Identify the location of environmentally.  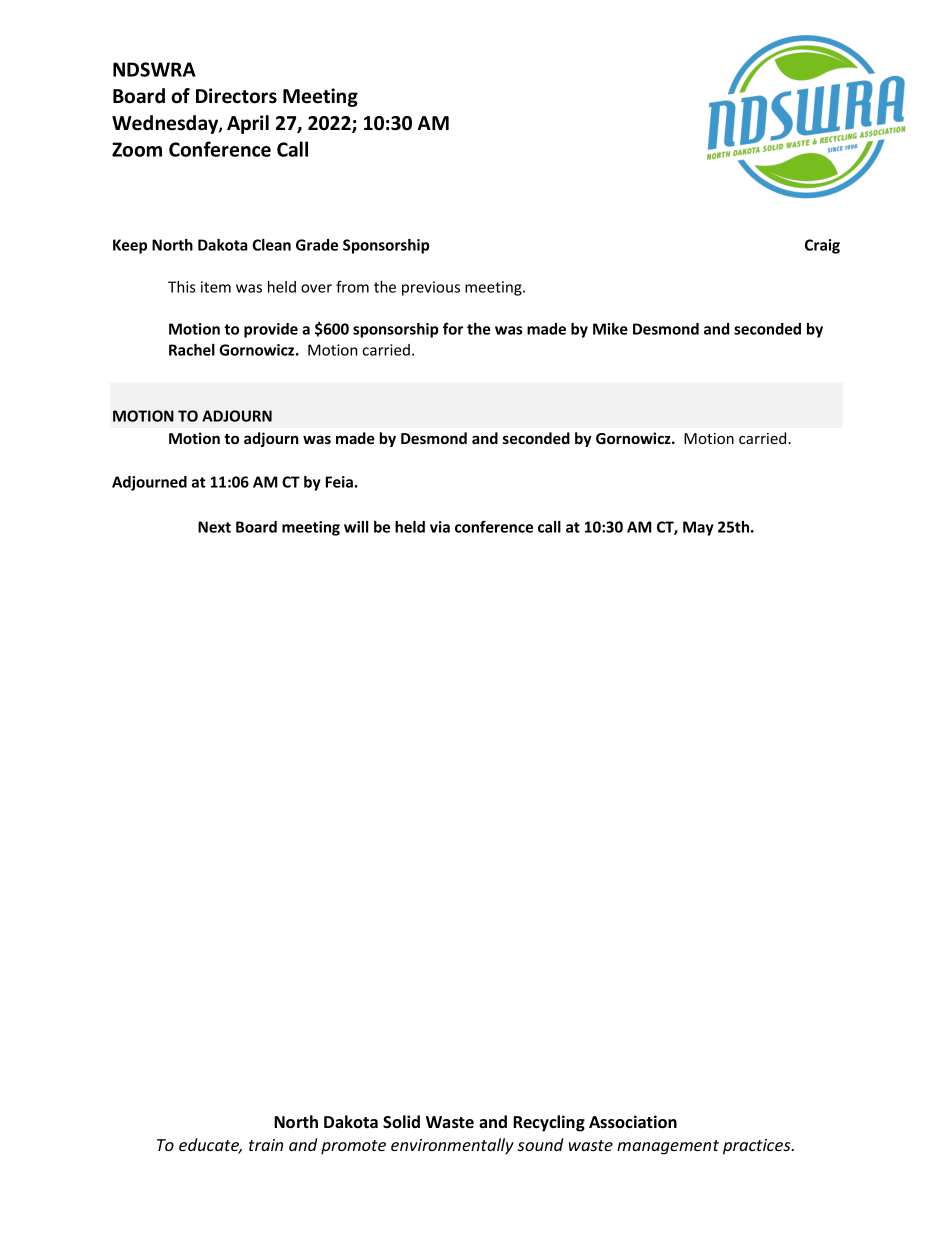
(452, 1146).
